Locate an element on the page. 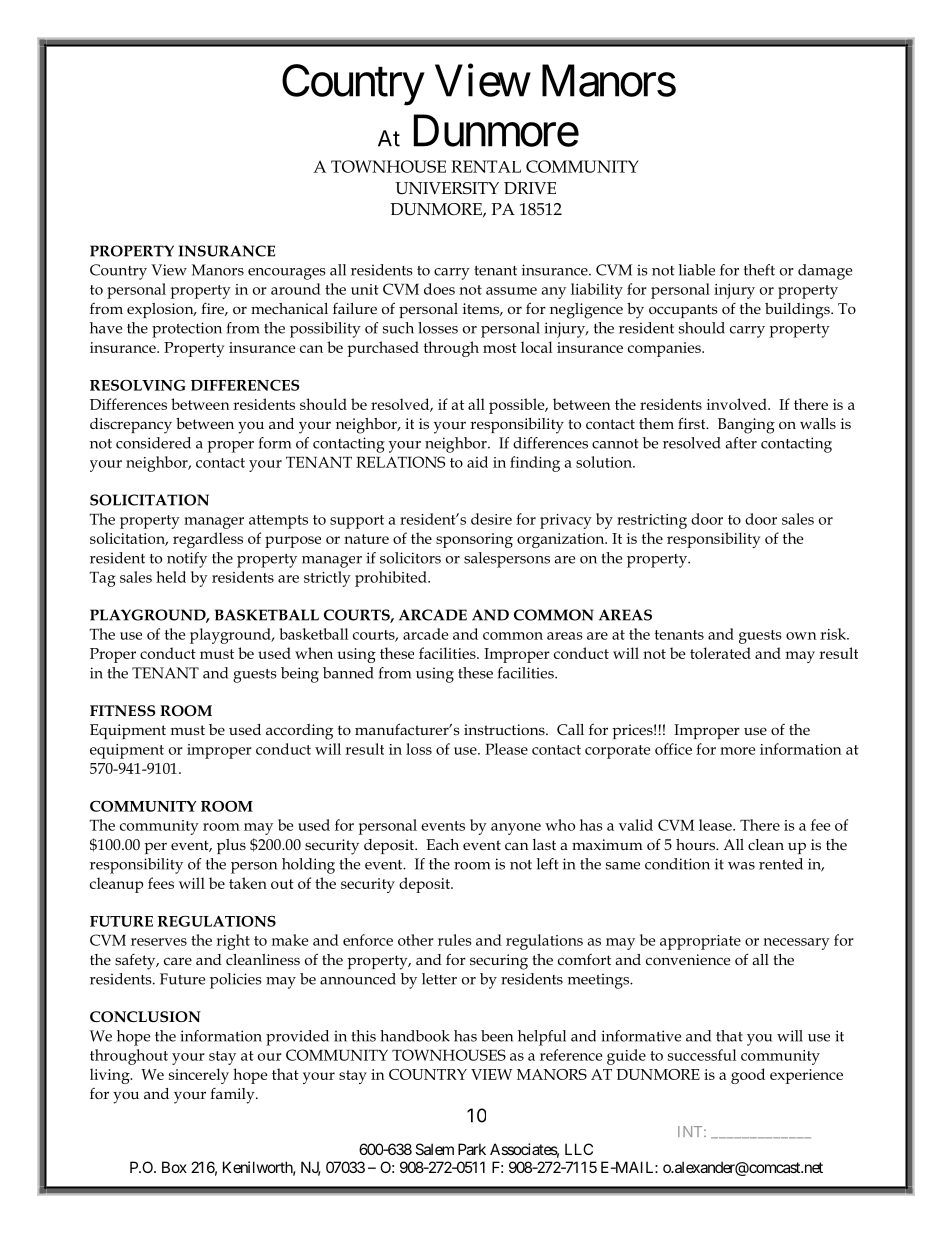 The height and width of the image is (1233, 952). encourages is located at coordinates (286, 274).
